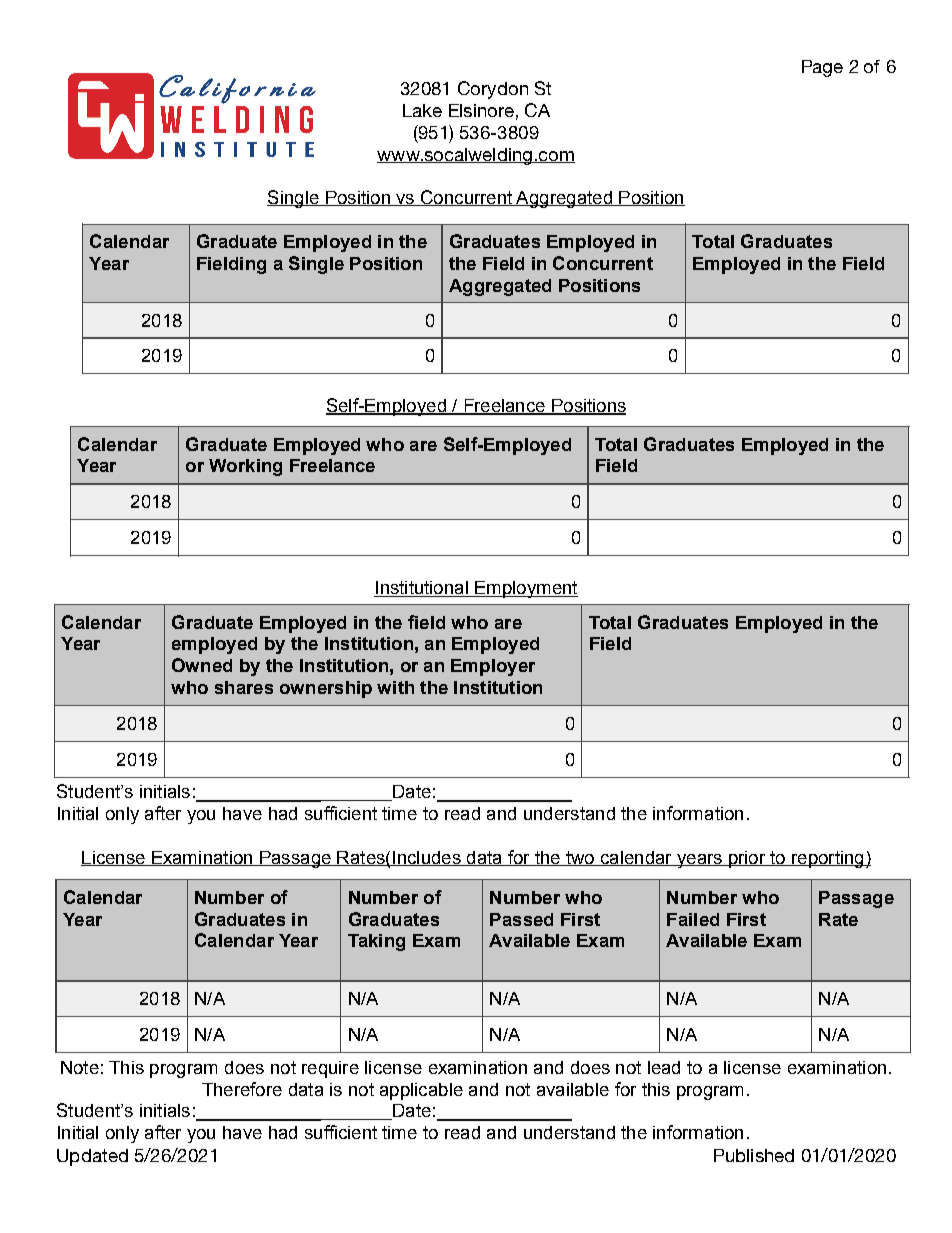 This screenshot has height=1233, width=952. Describe the element at coordinates (245, 467) in the screenshot. I see `Working` at that location.
